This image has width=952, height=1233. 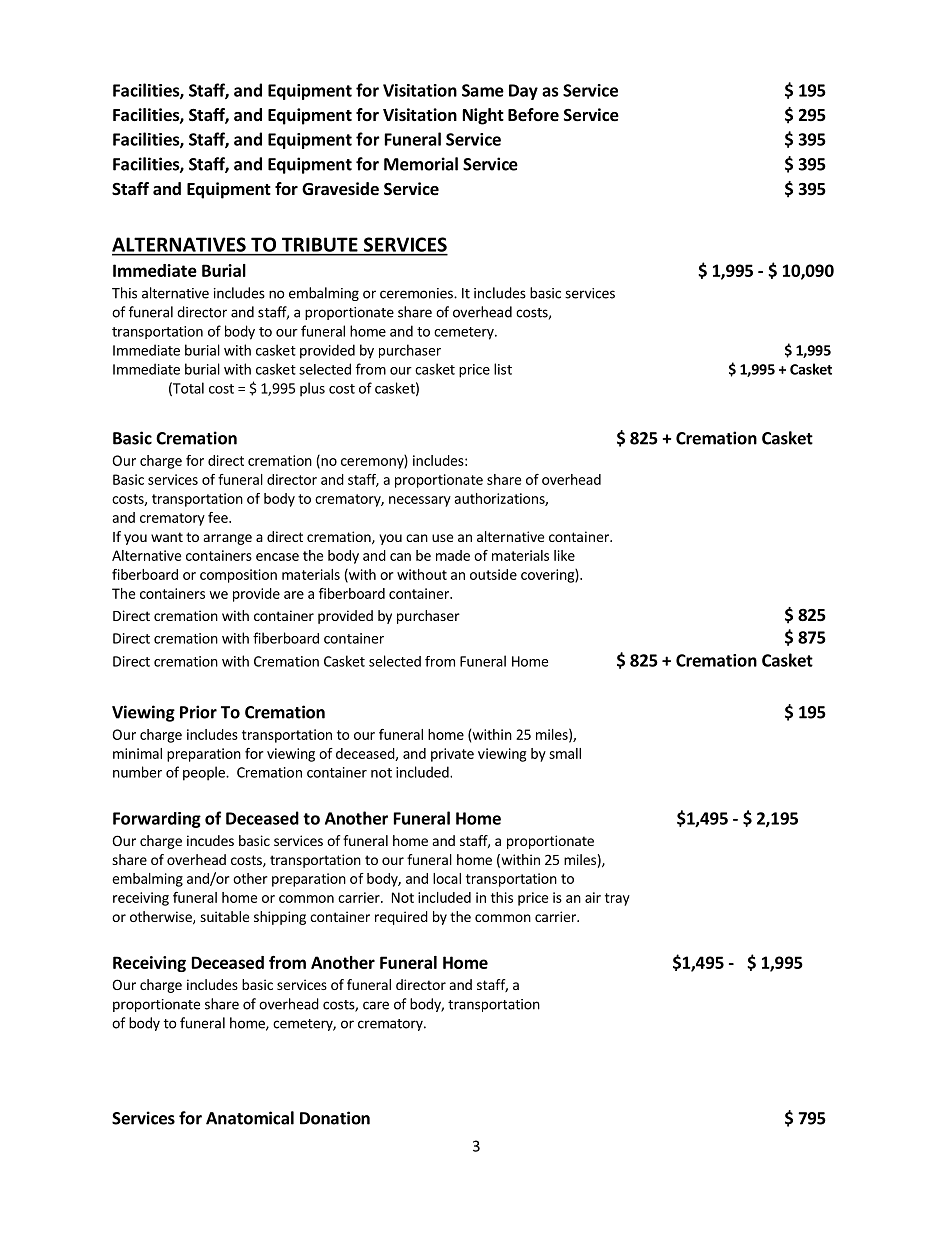 I want to click on air, so click(x=593, y=897).
